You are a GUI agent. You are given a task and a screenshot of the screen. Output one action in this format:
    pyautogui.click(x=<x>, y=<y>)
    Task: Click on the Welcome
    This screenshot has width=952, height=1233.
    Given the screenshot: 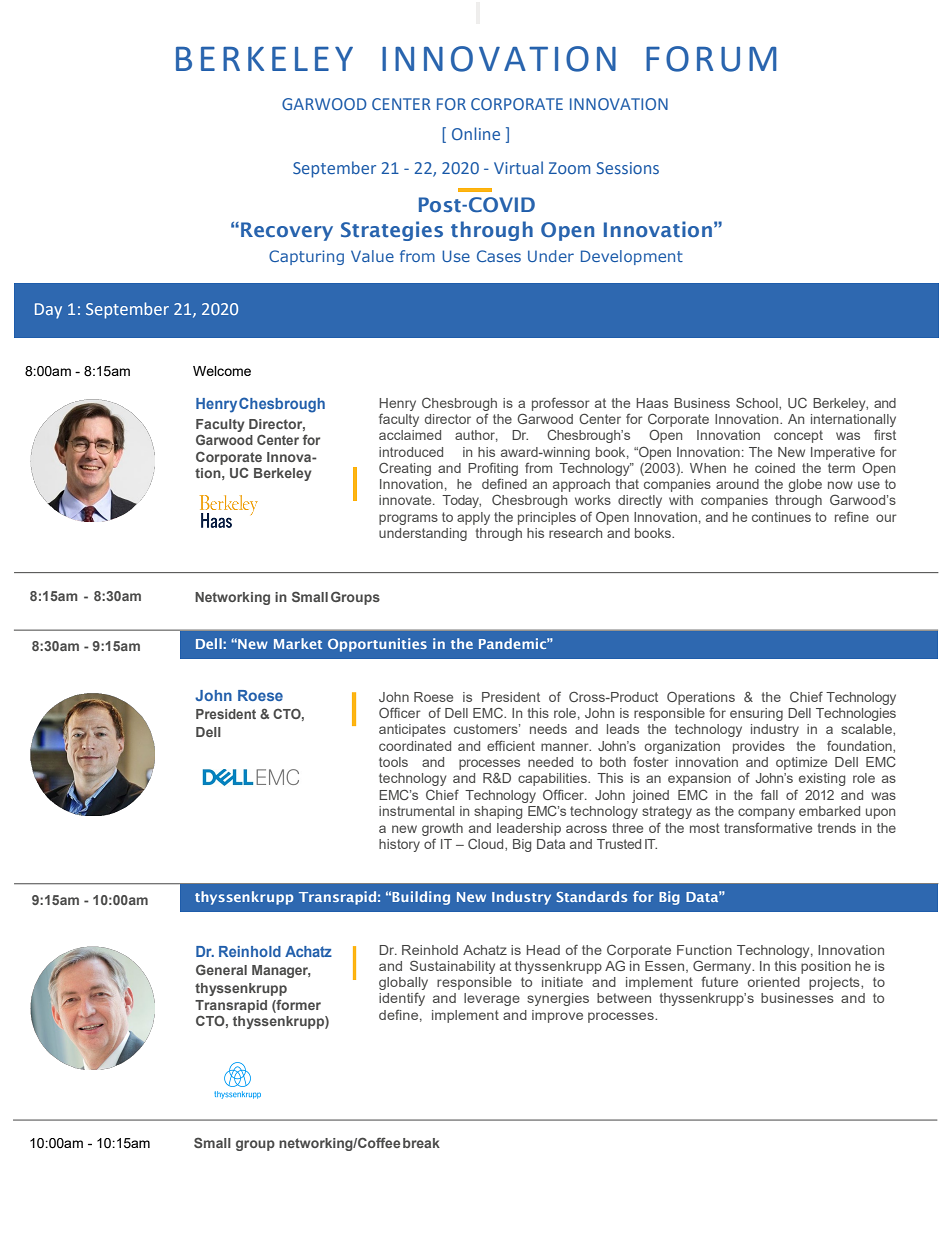 What is the action you would take?
    pyautogui.click(x=222, y=371)
